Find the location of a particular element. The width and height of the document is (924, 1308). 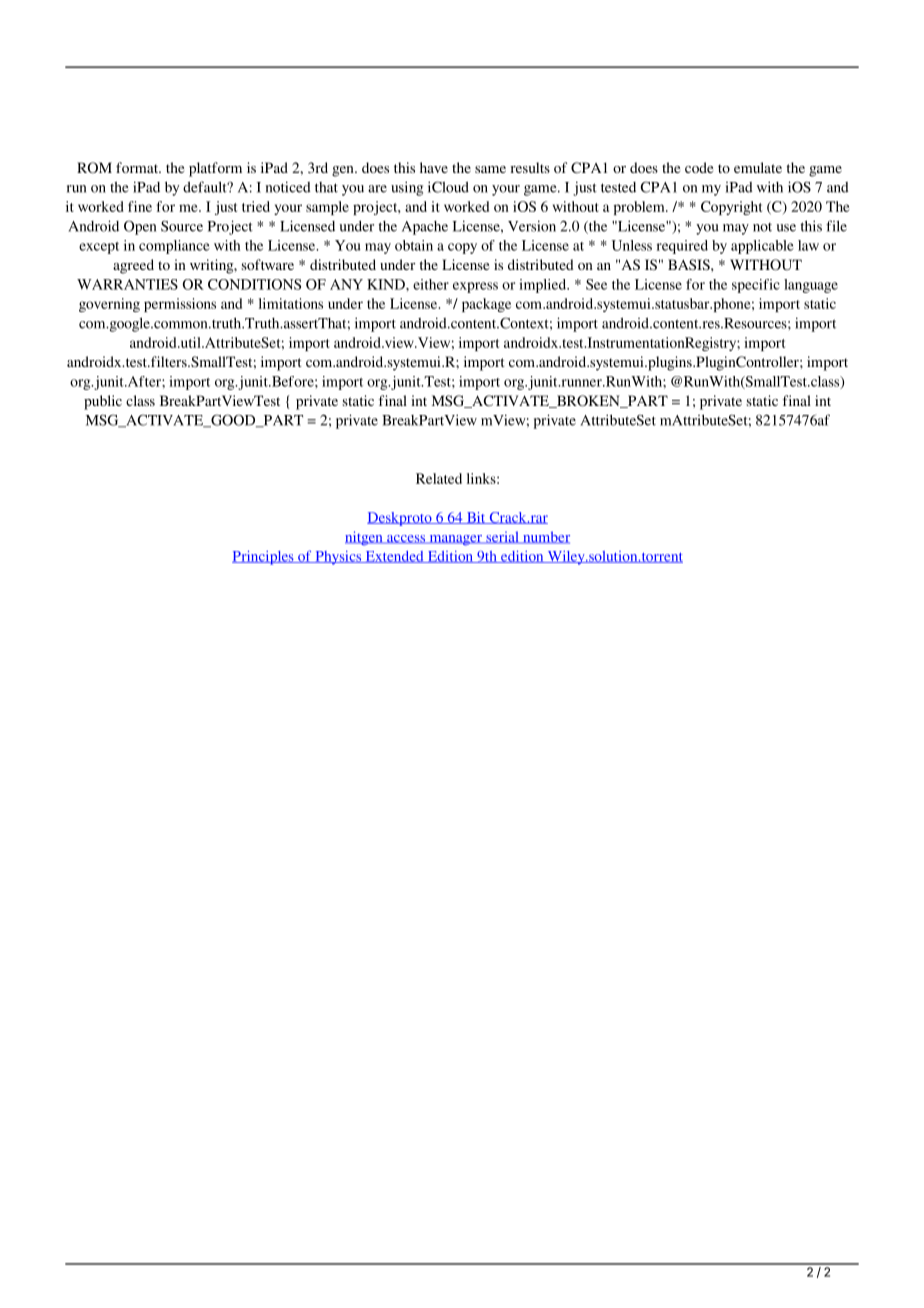

manager is located at coordinates (456, 540).
